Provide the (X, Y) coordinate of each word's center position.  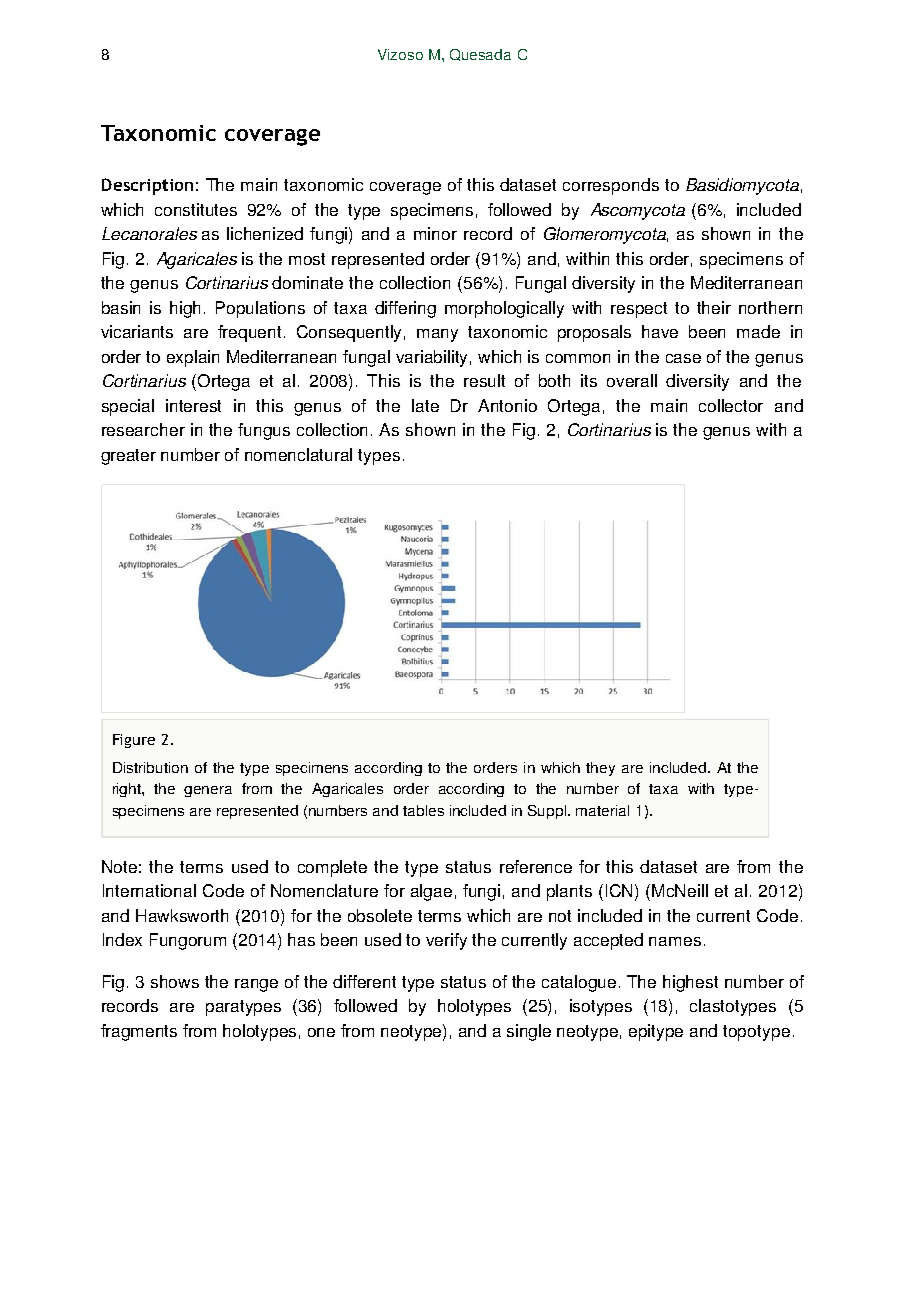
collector (731, 405)
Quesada (480, 55)
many (437, 335)
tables (423, 810)
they (600, 769)
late (425, 405)
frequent (251, 333)
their (714, 307)
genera (208, 791)
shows (175, 981)
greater (128, 457)
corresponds (611, 186)
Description (147, 186)
